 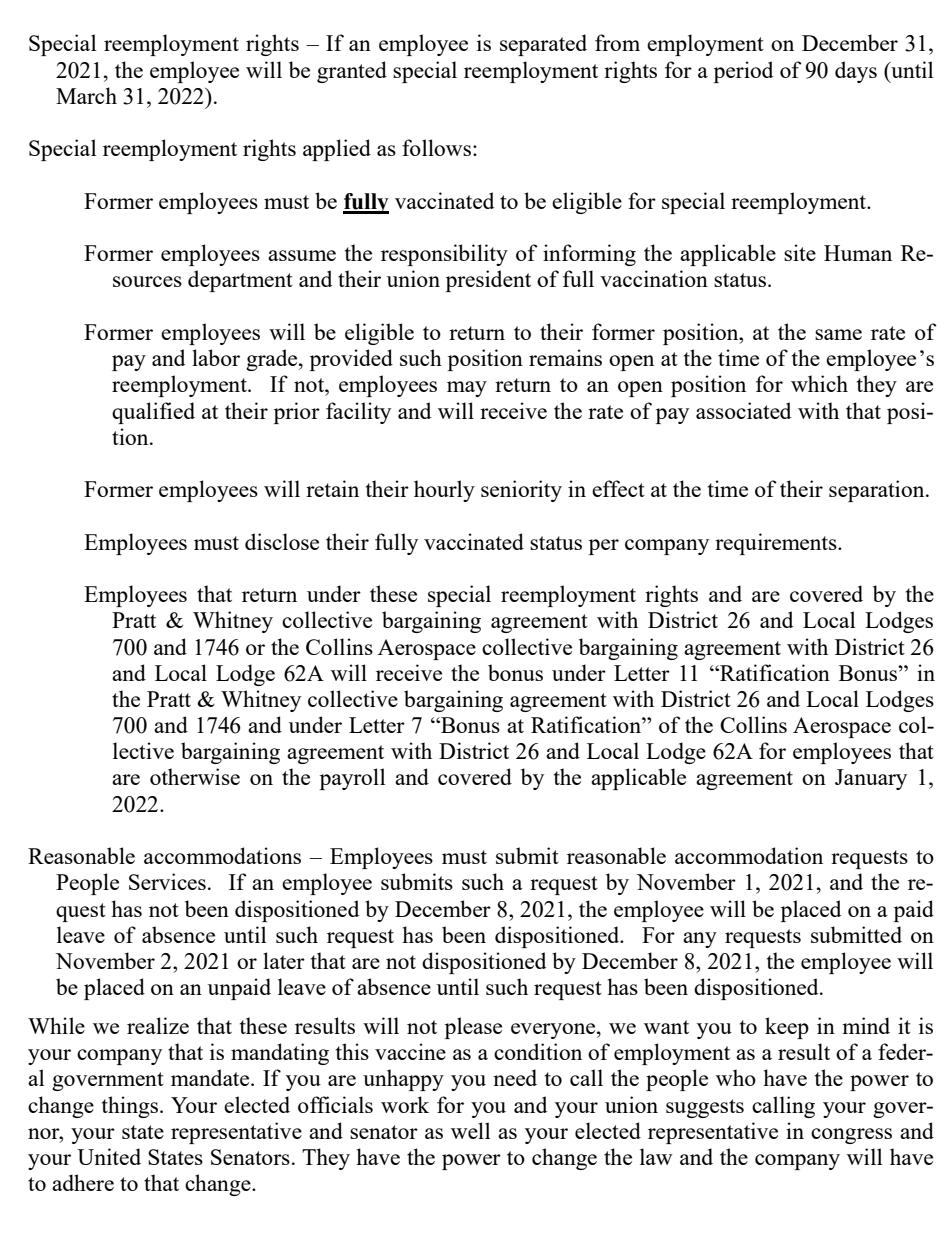 I want to click on March, so click(x=86, y=95).
